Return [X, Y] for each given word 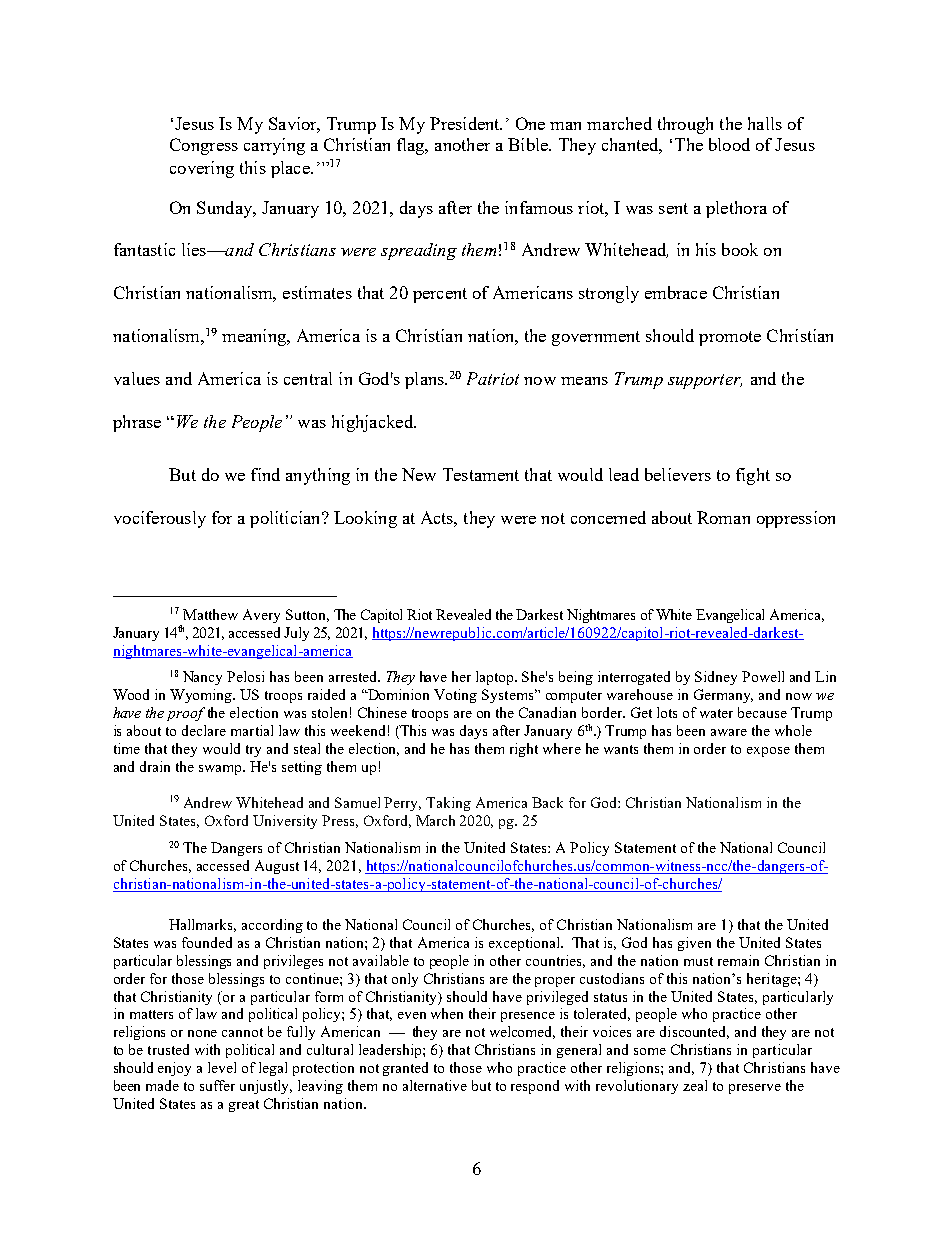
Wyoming [202, 696]
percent [440, 295]
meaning [255, 337]
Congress [204, 146]
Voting [455, 696]
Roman [723, 517]
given [694, 944]
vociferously [160, 519]
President [466, 123]
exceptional [525, 944]
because [762, 712]
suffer [217, 1085]
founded [207, 942]
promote [730, 338]
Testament [481, 474]
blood [729, 144]
